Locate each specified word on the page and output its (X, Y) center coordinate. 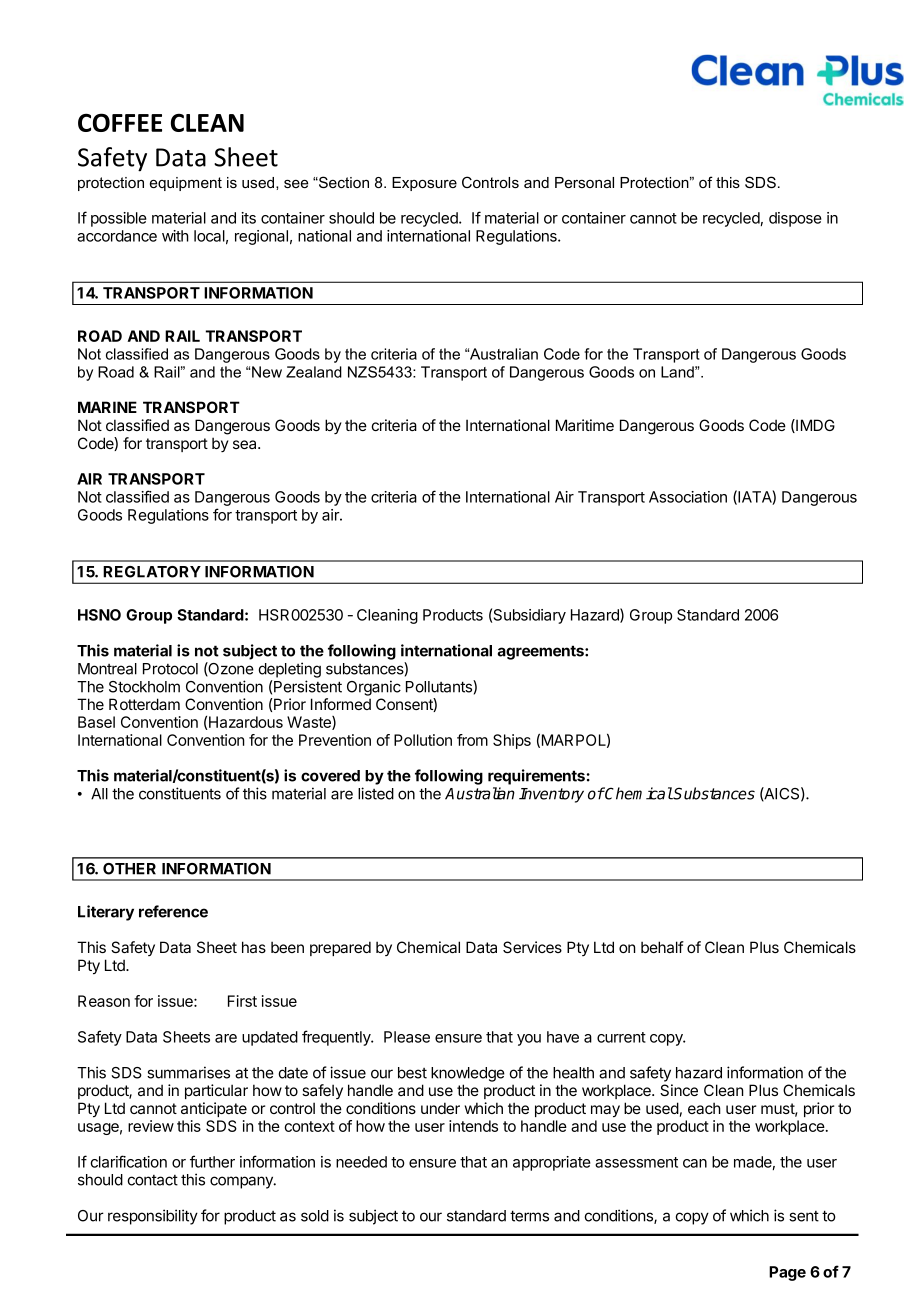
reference (173, 911)
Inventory (551, 795)
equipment (186, 184)
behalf (662, 947)
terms (529, 1216)
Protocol (170, 669)
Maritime (585, 425)
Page (787, 1273)
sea (246, 444)
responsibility (153, 1217)
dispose (795, 219)
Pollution (423, 740)
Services (532, 947)
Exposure (424, 184)
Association (688, 497)
